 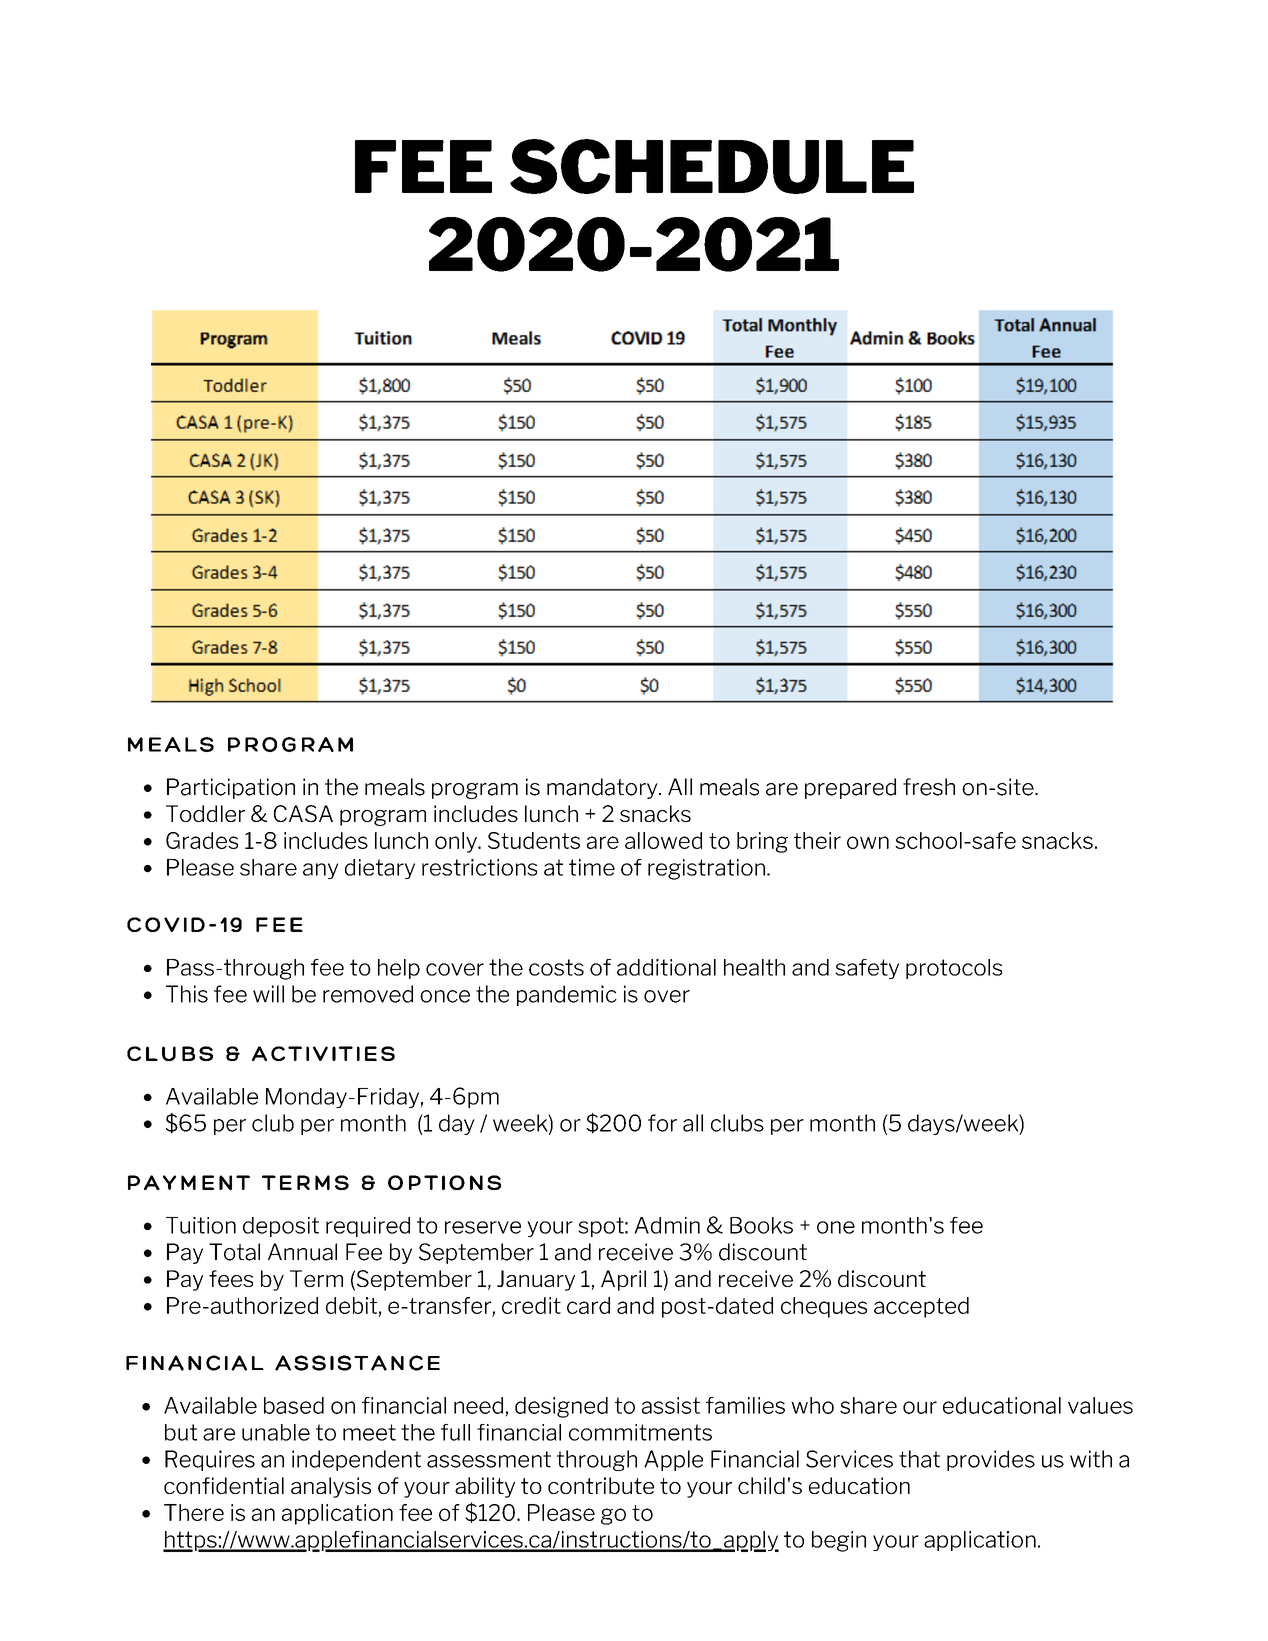 I want to click on SCHEDULE, so click(x=712, y=166).
